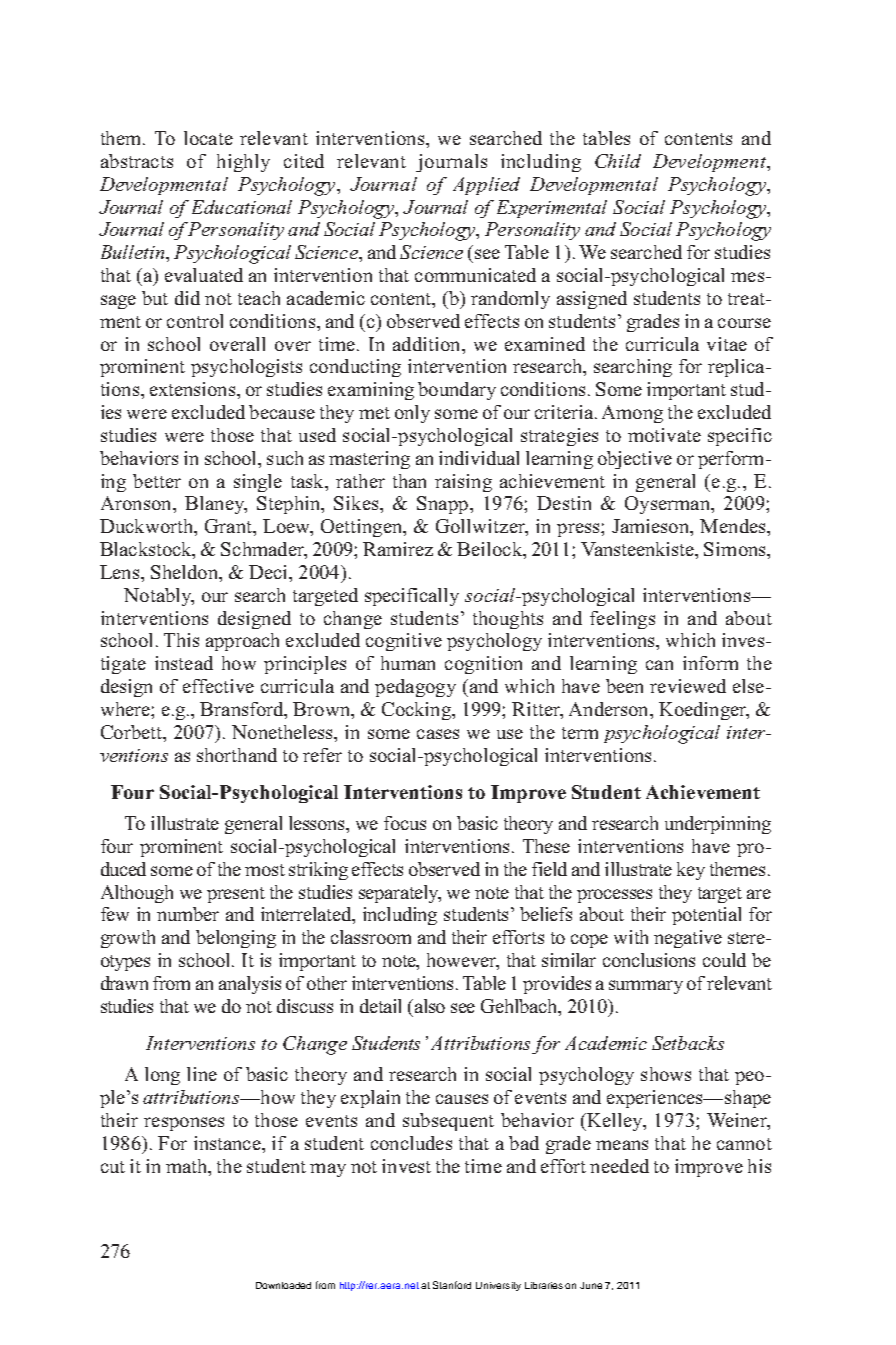 Image resolution: width=896 pixels, height=1345 pixels. Describe the element at coordinates (452, 1285) in the screenshot. I see `Stanford` at that location.
